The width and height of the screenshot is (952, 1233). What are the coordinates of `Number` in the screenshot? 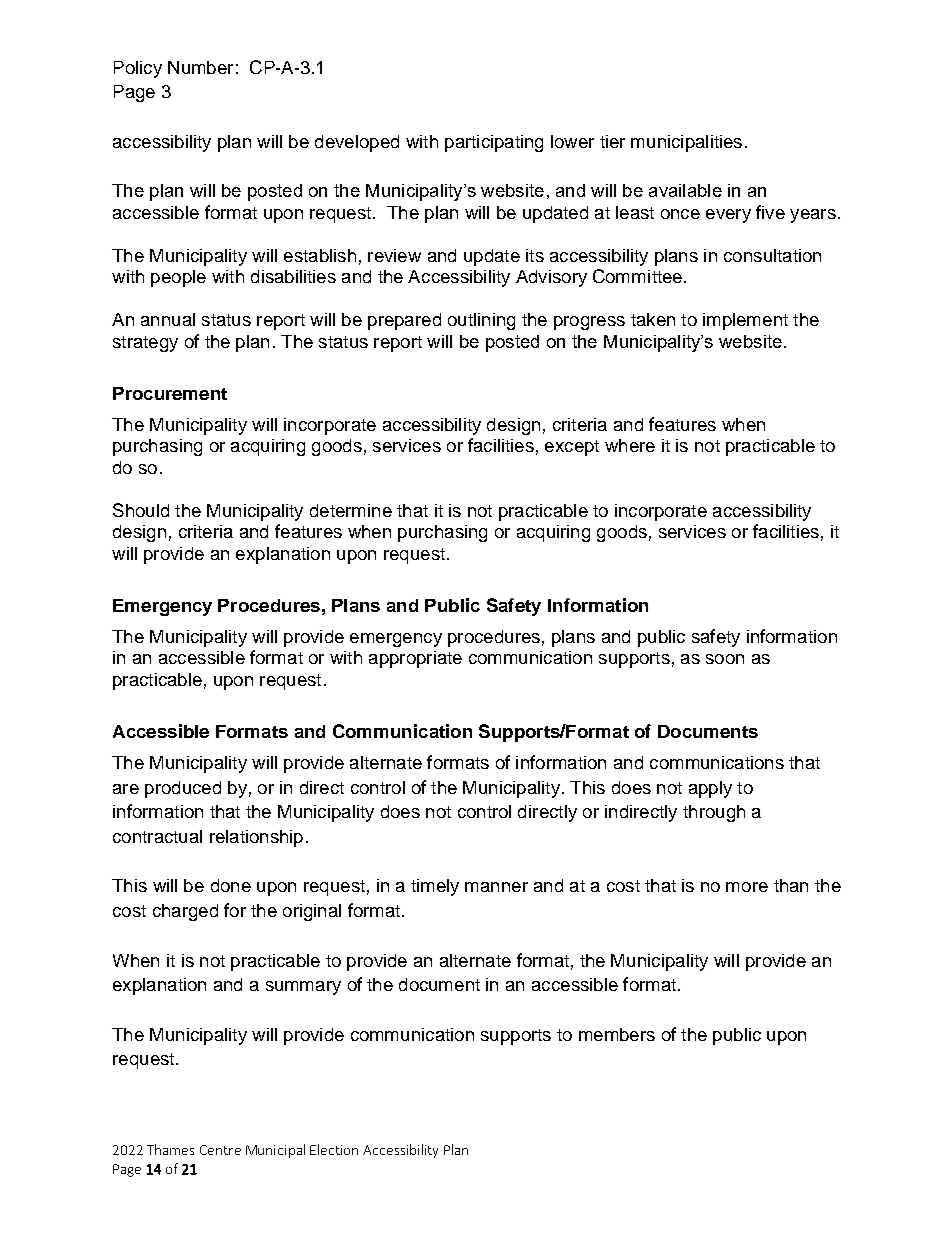 It's located at (200, 67).
